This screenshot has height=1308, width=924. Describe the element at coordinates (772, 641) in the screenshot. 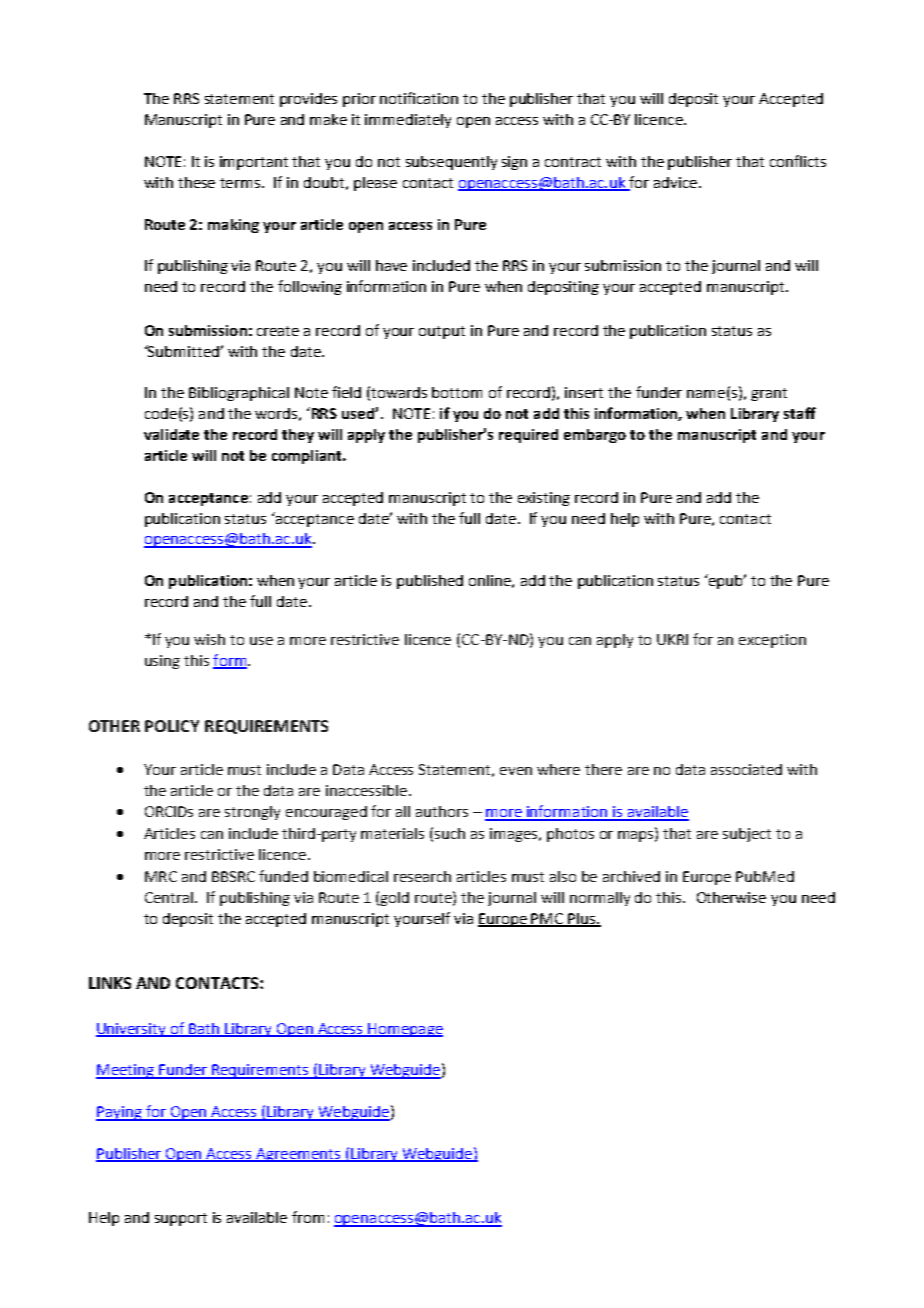

I see `exception` at that location.
